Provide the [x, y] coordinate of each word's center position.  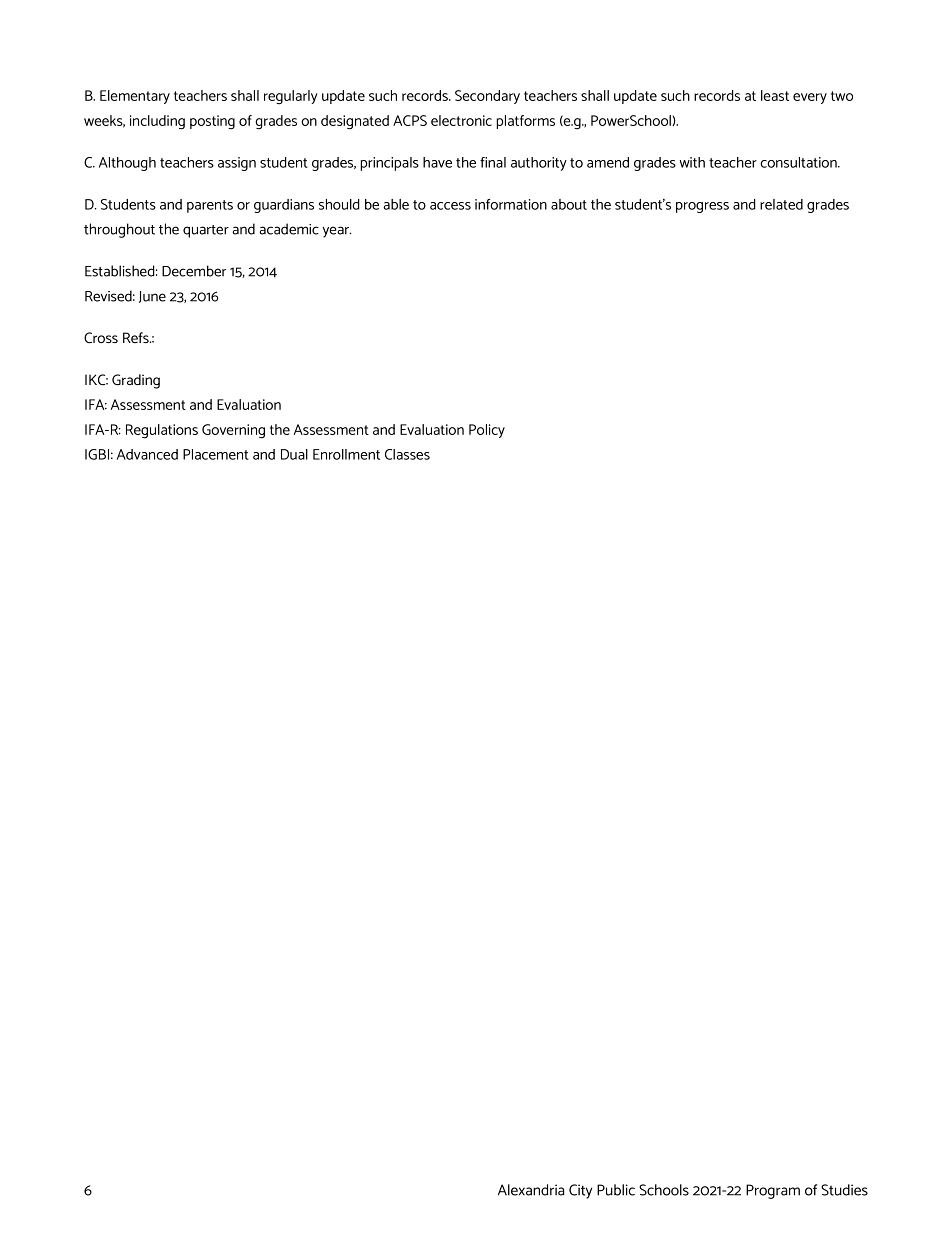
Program [773, 1191]
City [580, 1191]
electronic [461, 120]
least [775, 95]
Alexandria [531, 1190]
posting [212, 122]
